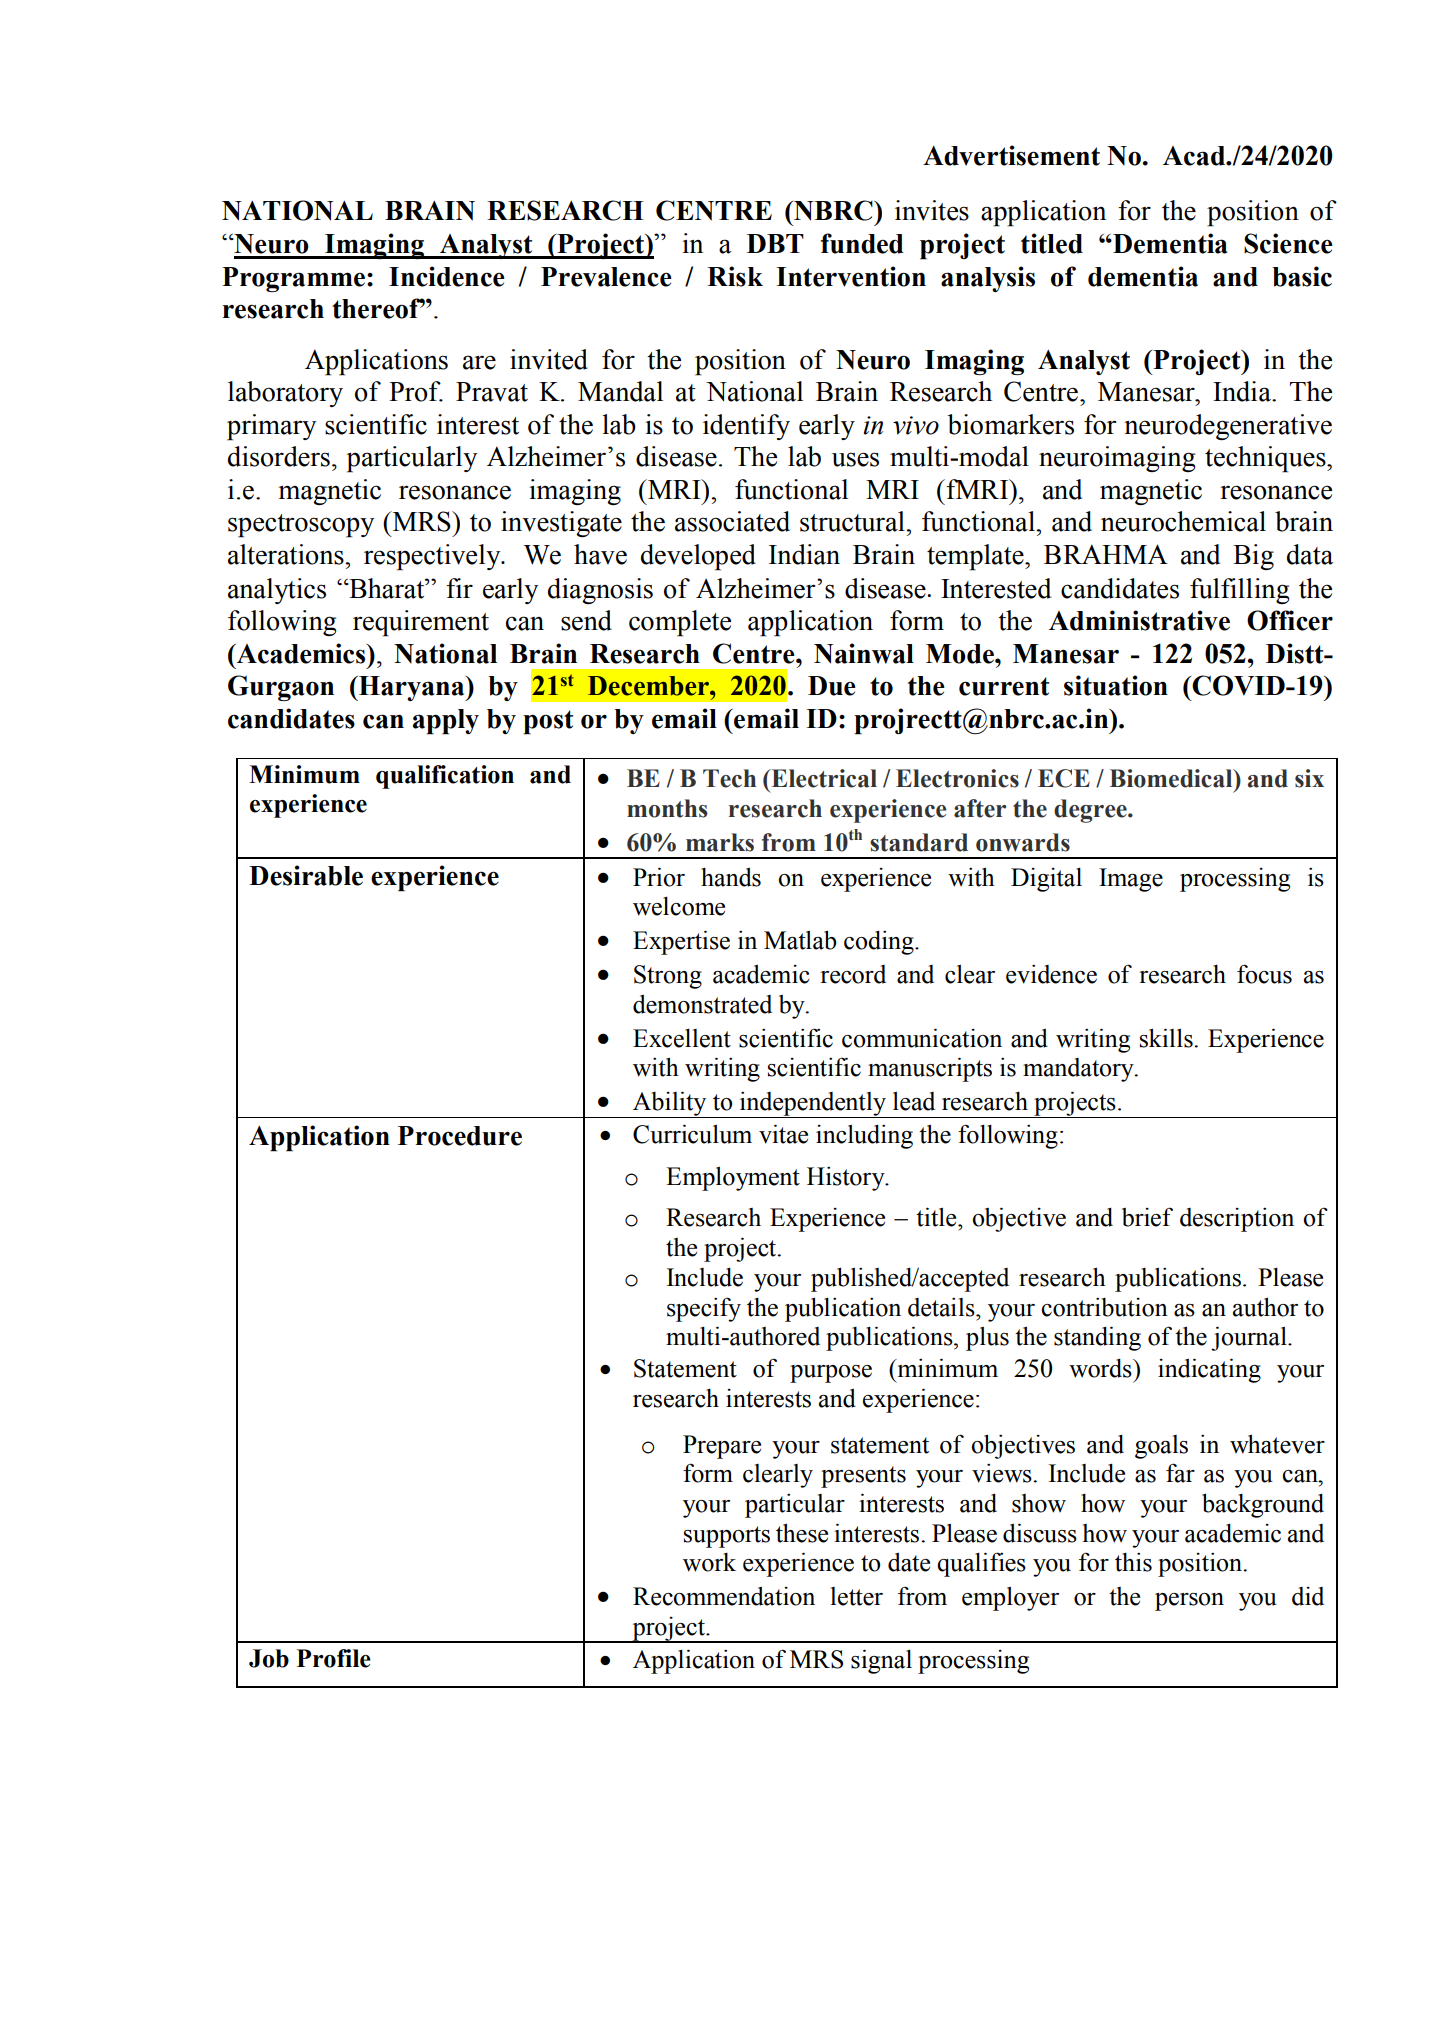 Image resolution: width=1438 pixels, height=2033 pixels. Describe the element at coordinates (800, 940) in the page. I see `Matlab` at that location.
